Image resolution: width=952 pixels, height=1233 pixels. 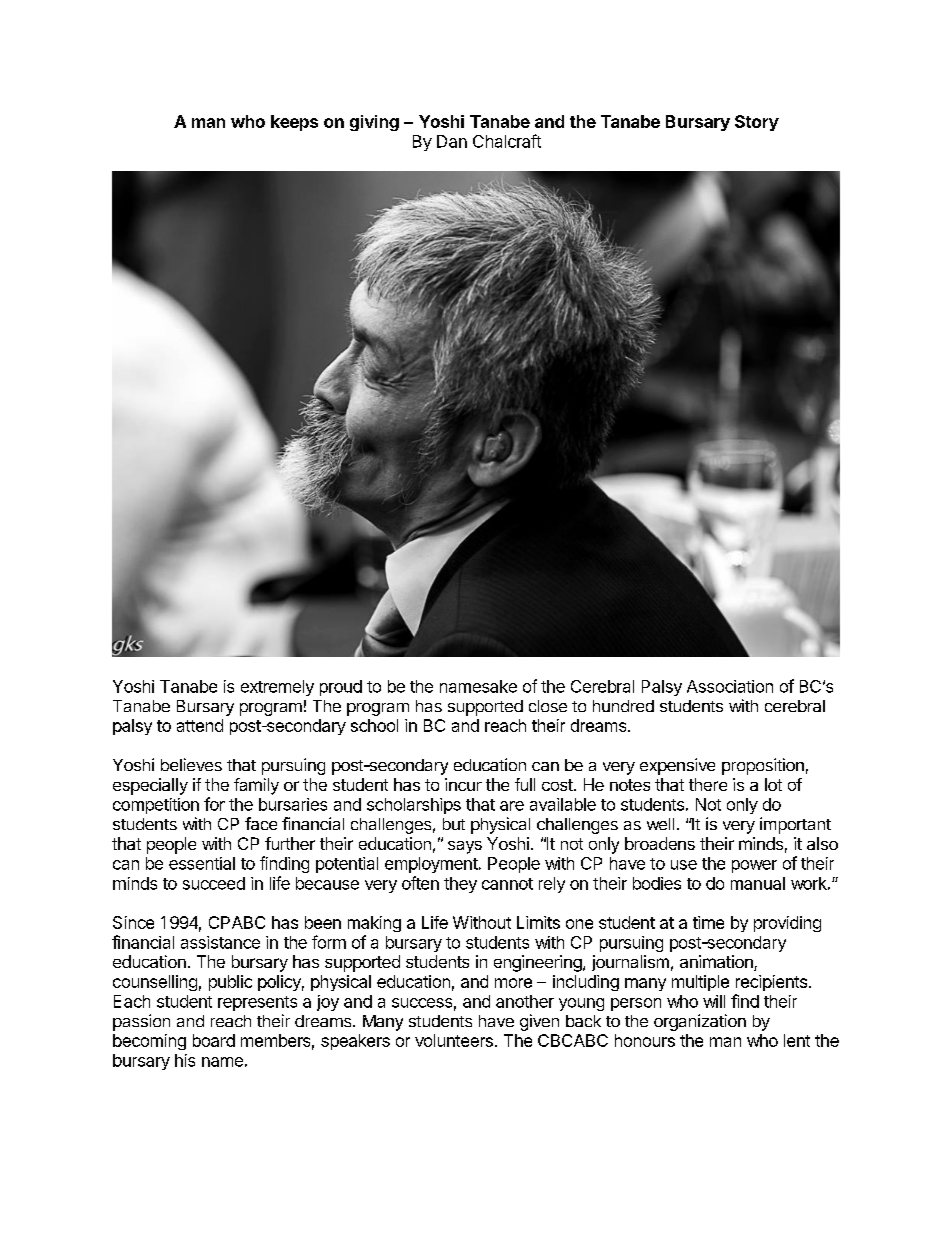 I want to click on board, so click(x=214, y=1040).
